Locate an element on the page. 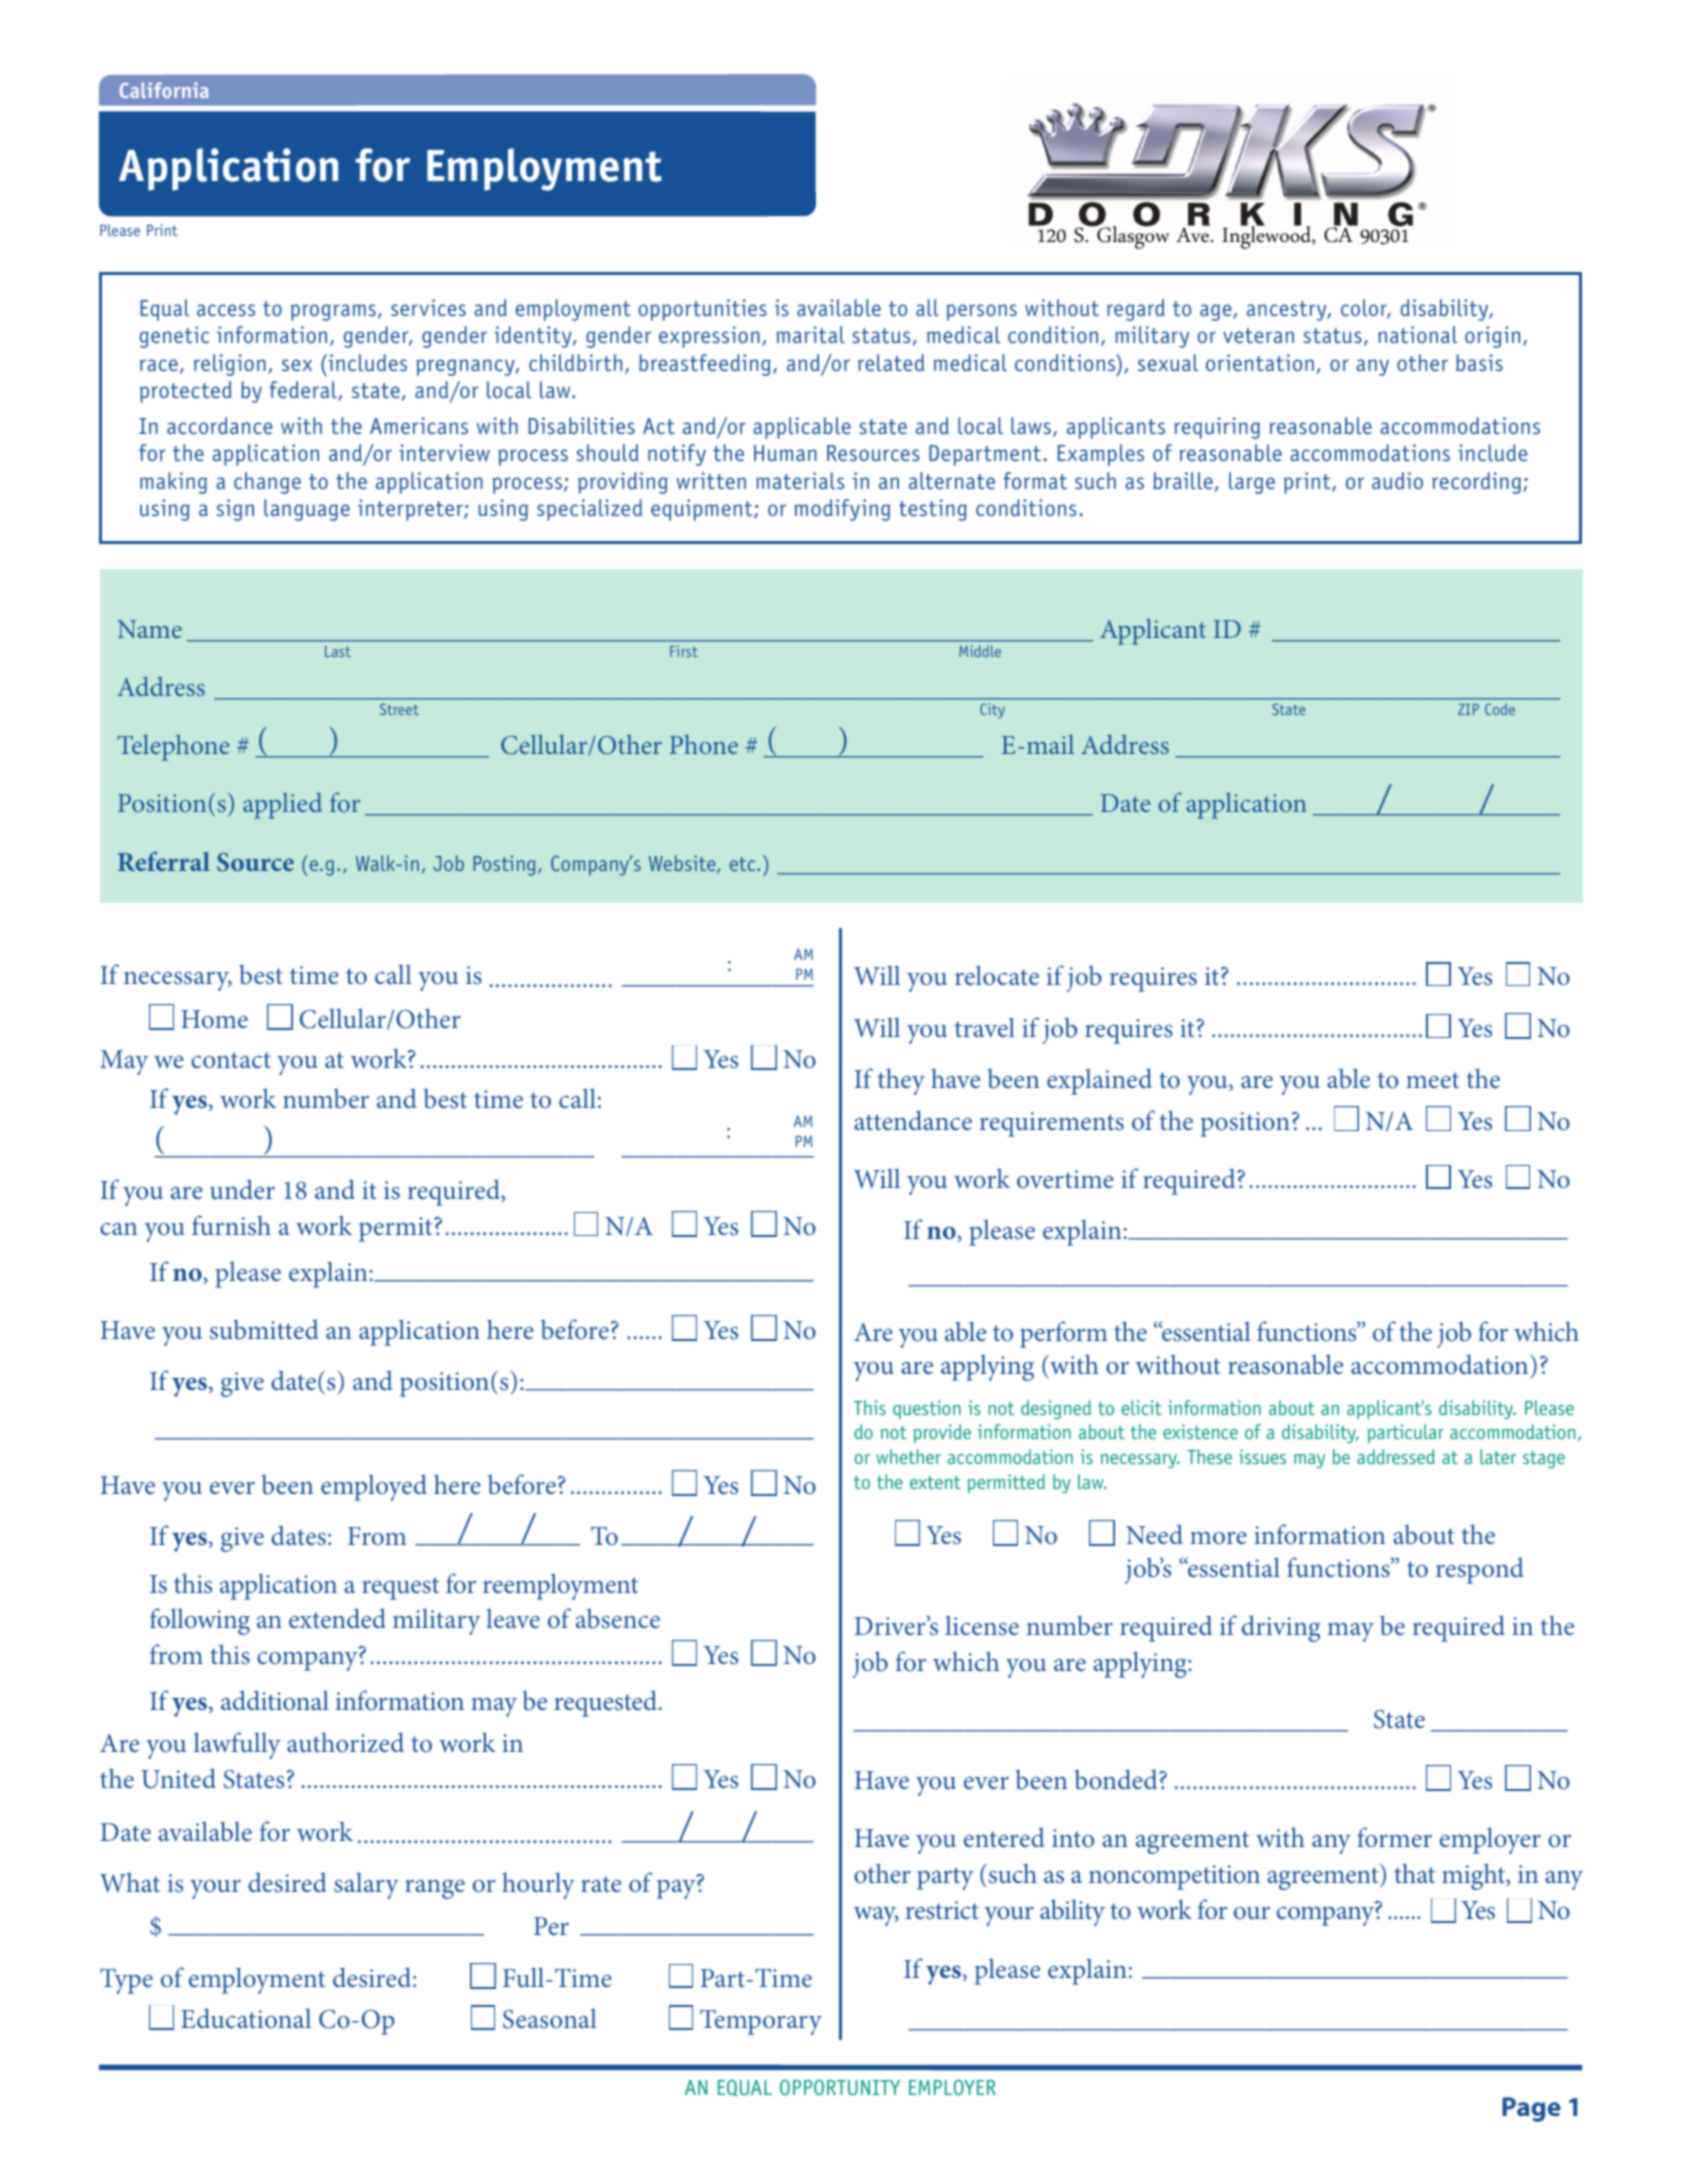 The width and height of the image is (1681, 2176). Page is located at coordinates (1531, 2109).
